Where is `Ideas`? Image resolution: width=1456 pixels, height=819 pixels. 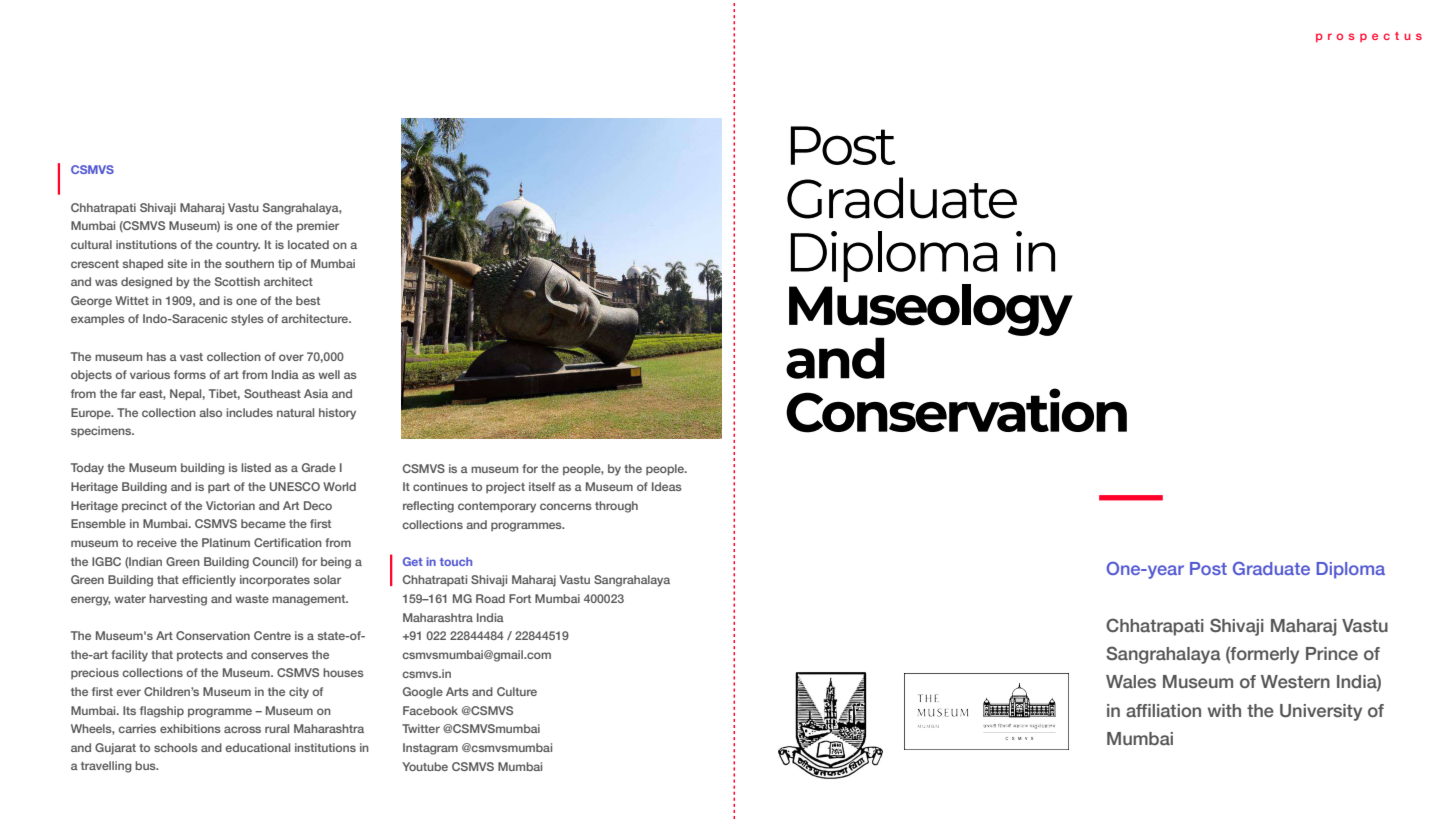
Ideas is located at coordinates (667, 486).
